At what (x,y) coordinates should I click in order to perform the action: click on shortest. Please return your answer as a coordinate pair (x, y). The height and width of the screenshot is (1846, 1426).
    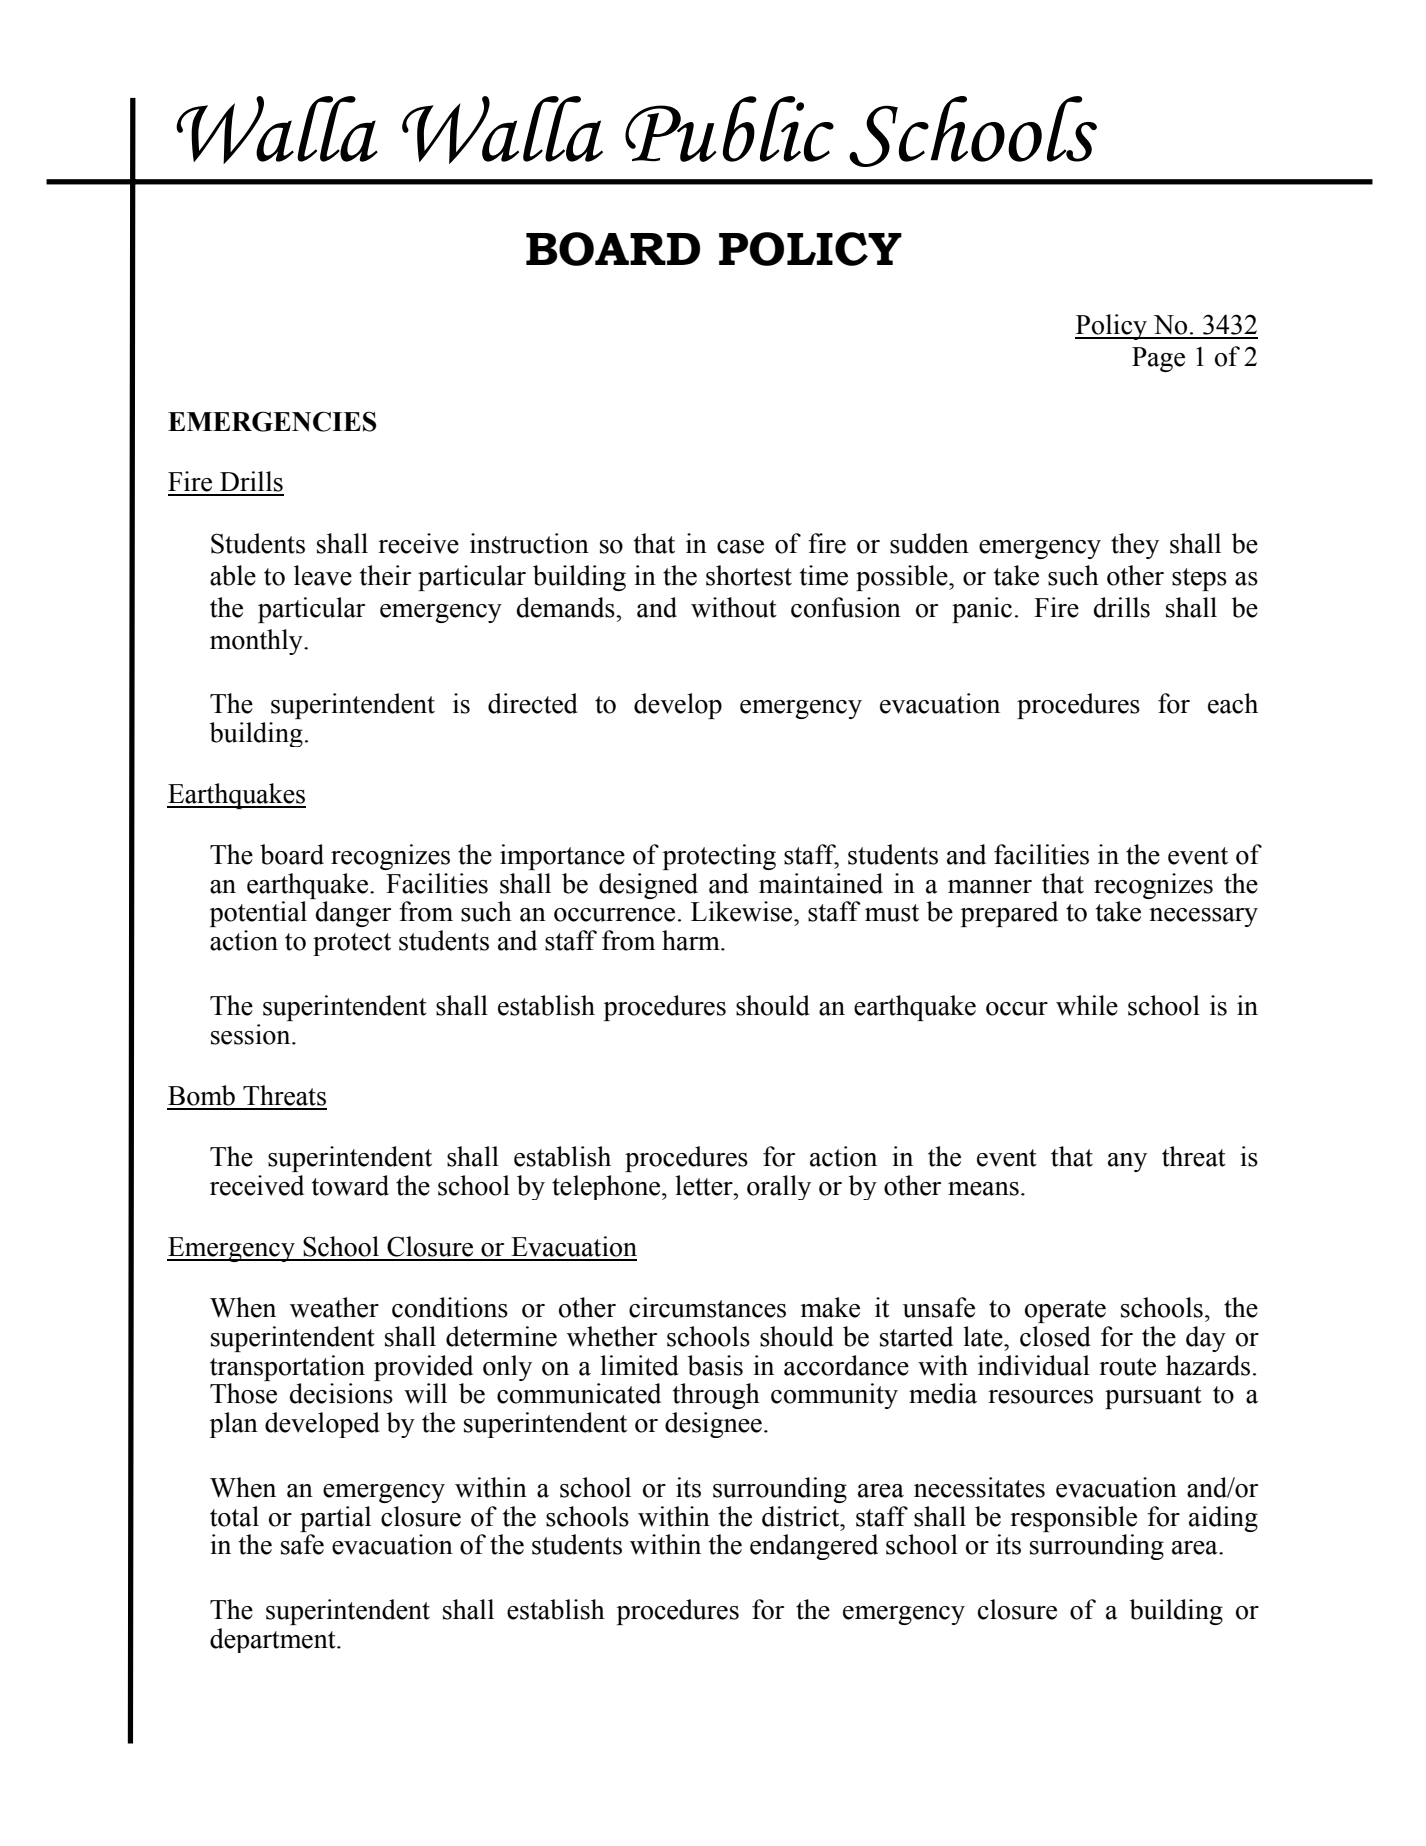
    Looking at the image, I should click on (749, 575).
